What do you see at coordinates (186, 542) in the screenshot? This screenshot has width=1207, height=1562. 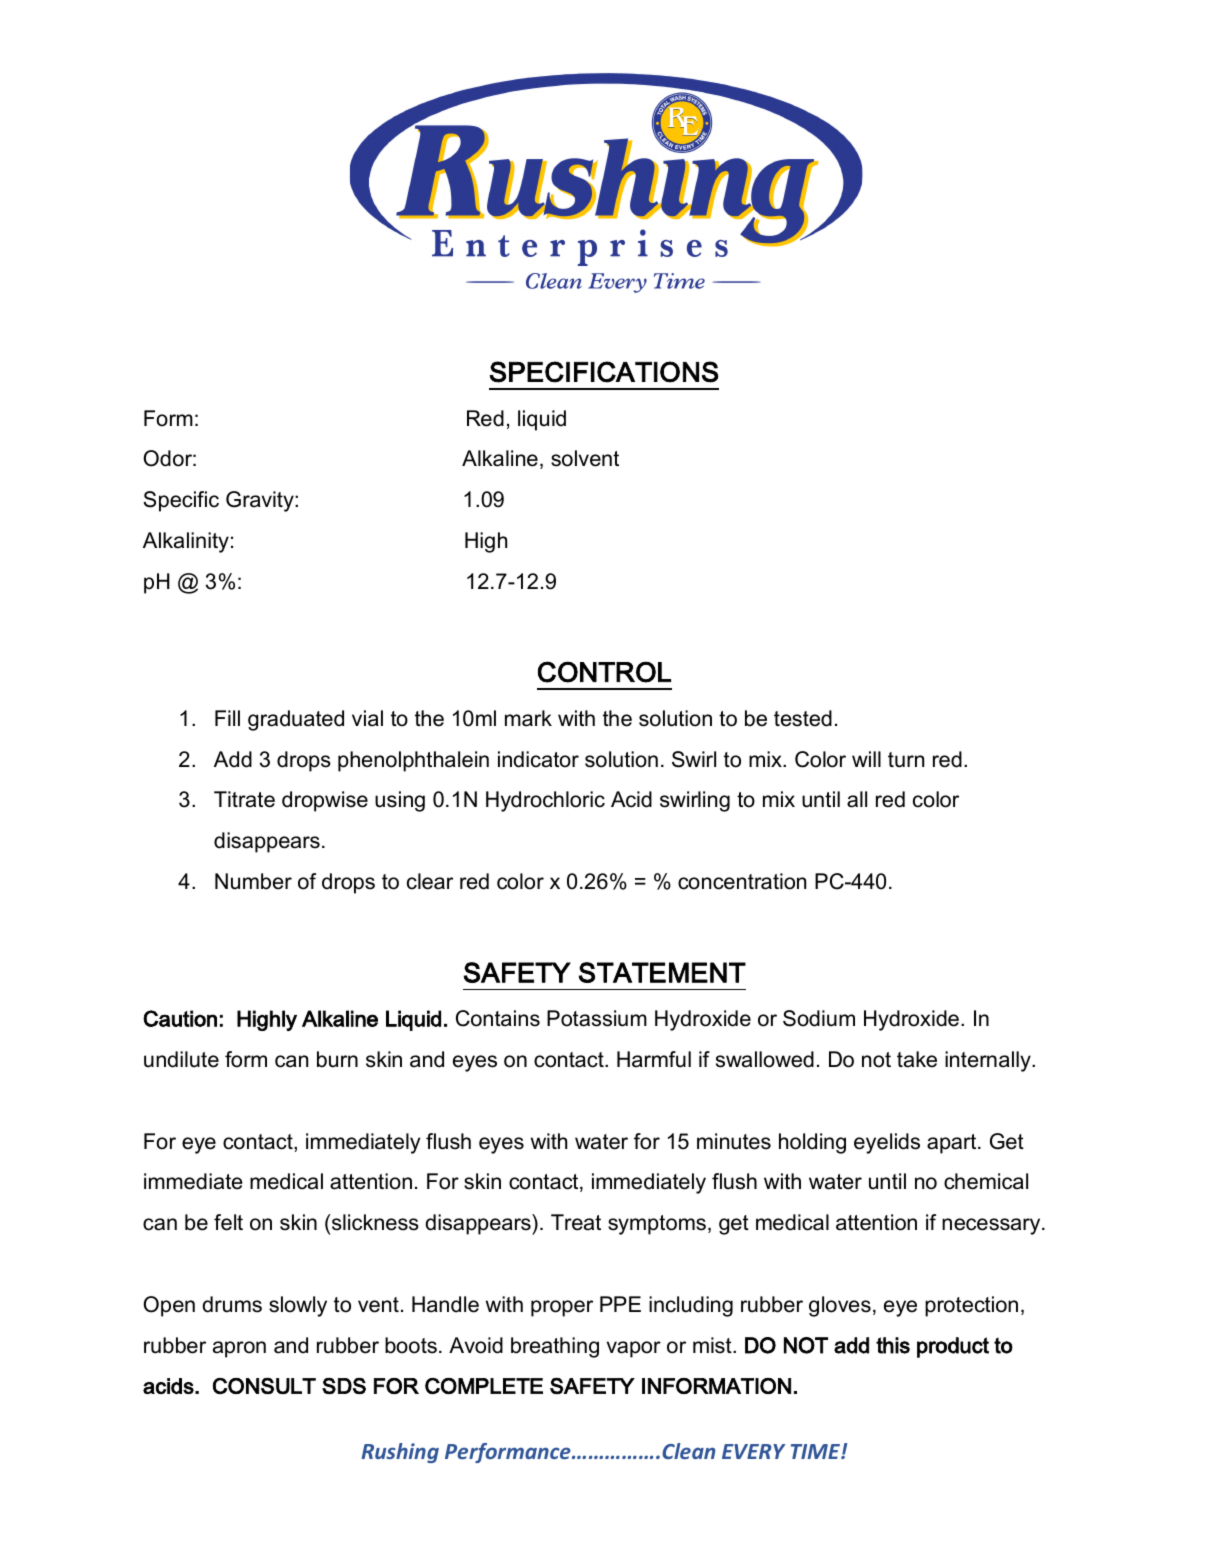 I see `Alkalinity` at bounding box center [186, 542].
